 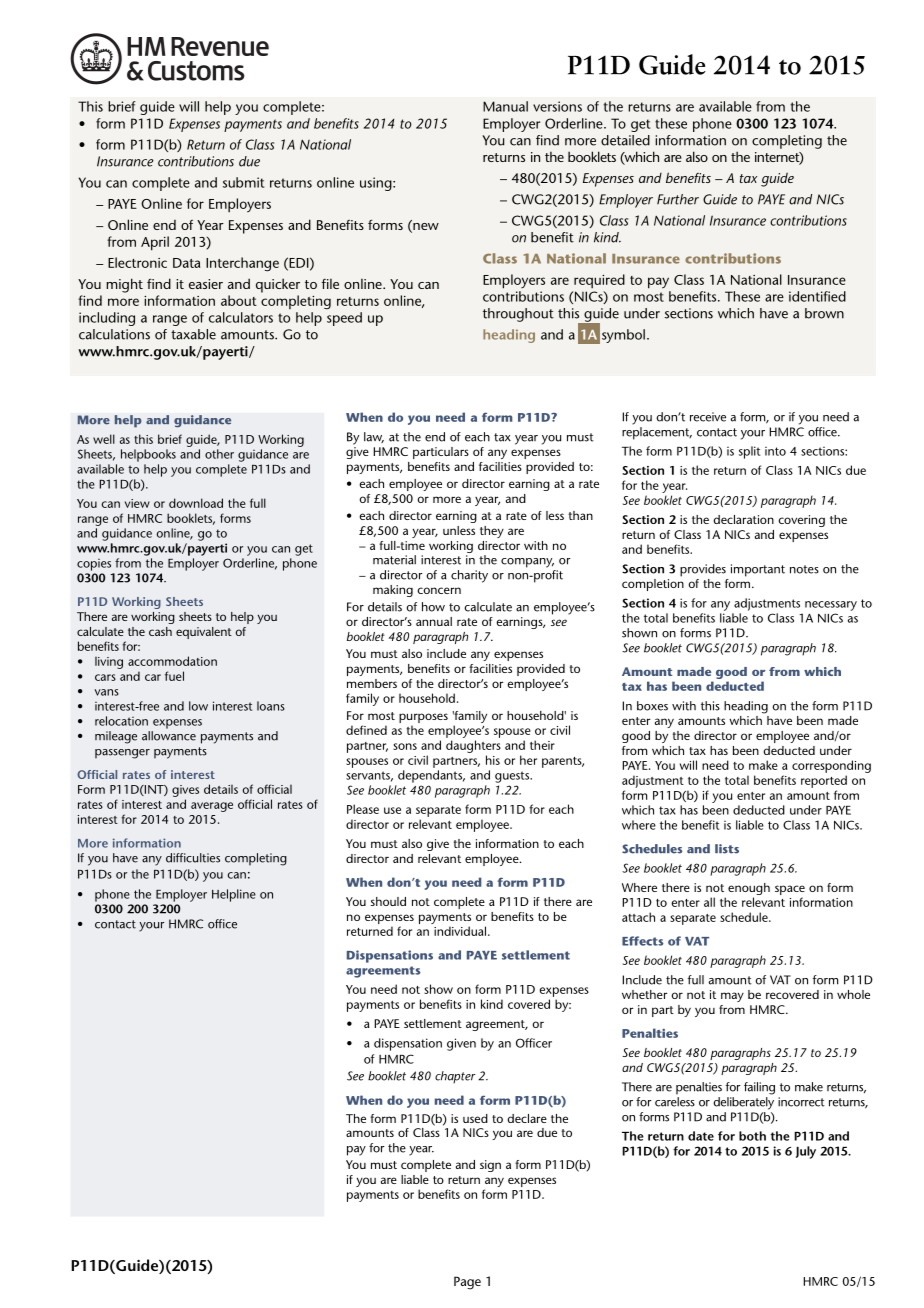 I want to click on sign, so click(x=490, y=1166).
